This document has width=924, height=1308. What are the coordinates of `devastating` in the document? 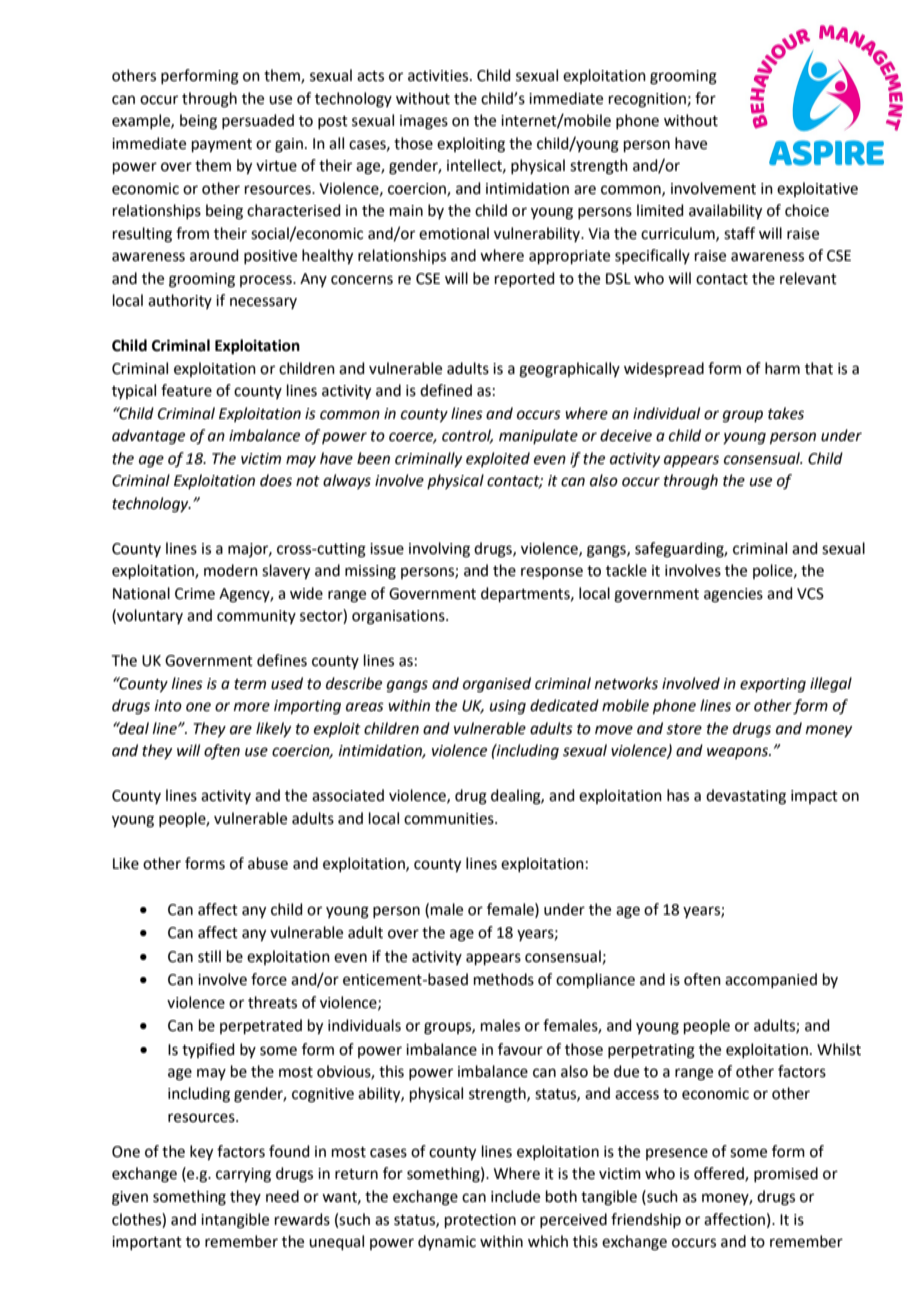 It's located at (746, 797).
